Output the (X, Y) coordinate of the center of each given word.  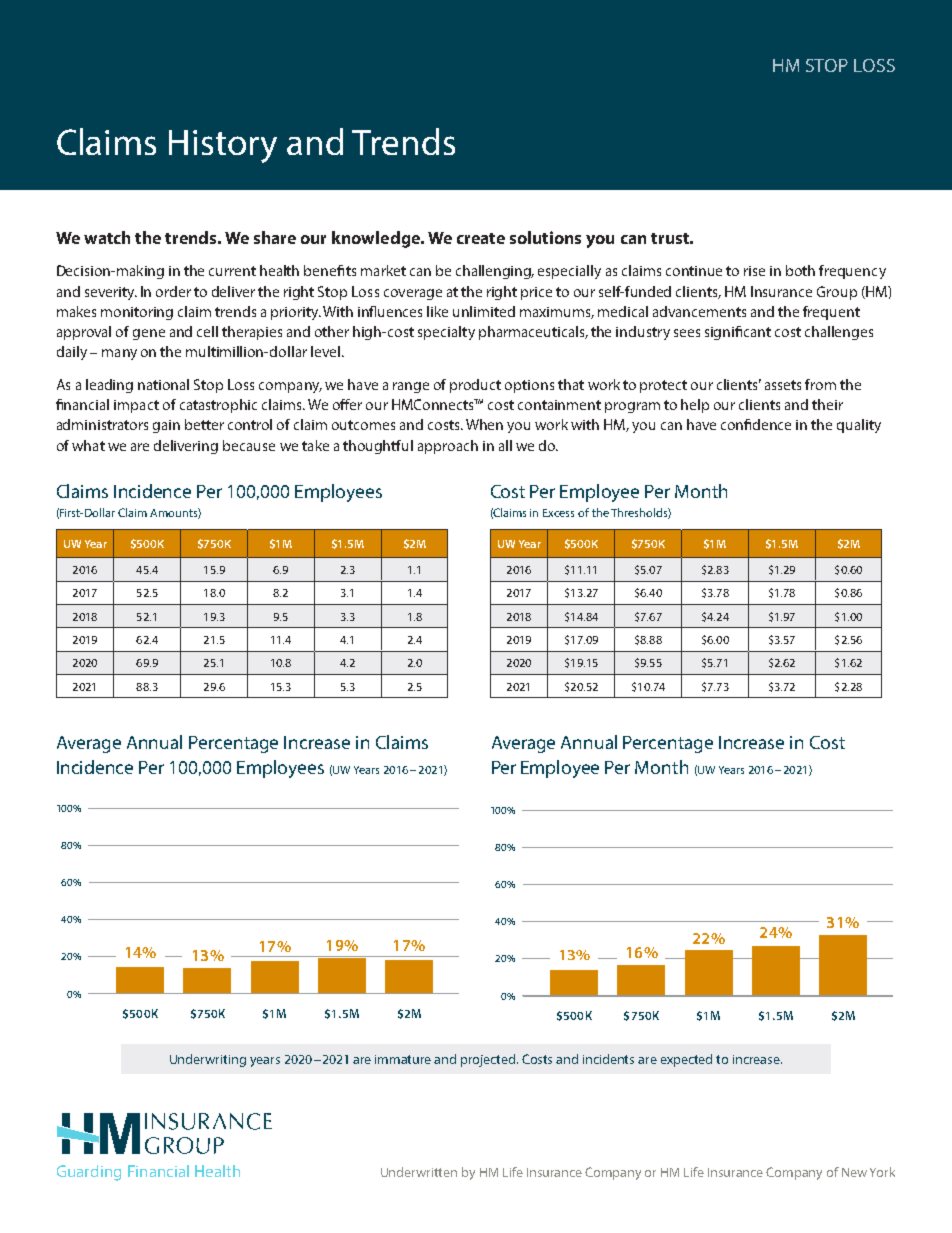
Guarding (89, 1173)
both (800, 270)
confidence (756, 424)
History (223, 146)
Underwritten (419, 1172)
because (249, 445)
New (854, 1172)
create (481, 238)
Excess (558, 513)
